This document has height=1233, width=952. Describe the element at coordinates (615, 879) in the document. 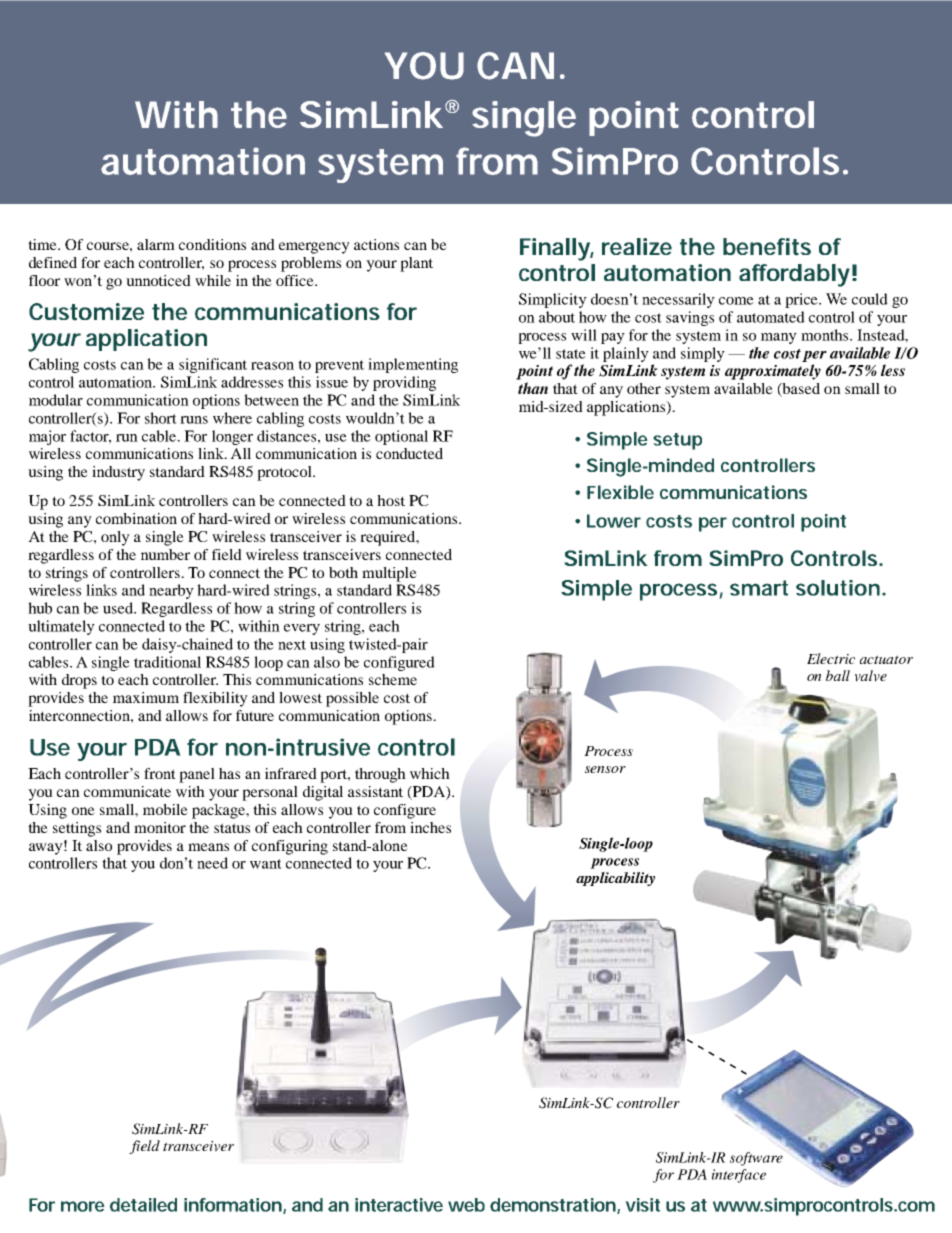

I see `applicability` at that location.
